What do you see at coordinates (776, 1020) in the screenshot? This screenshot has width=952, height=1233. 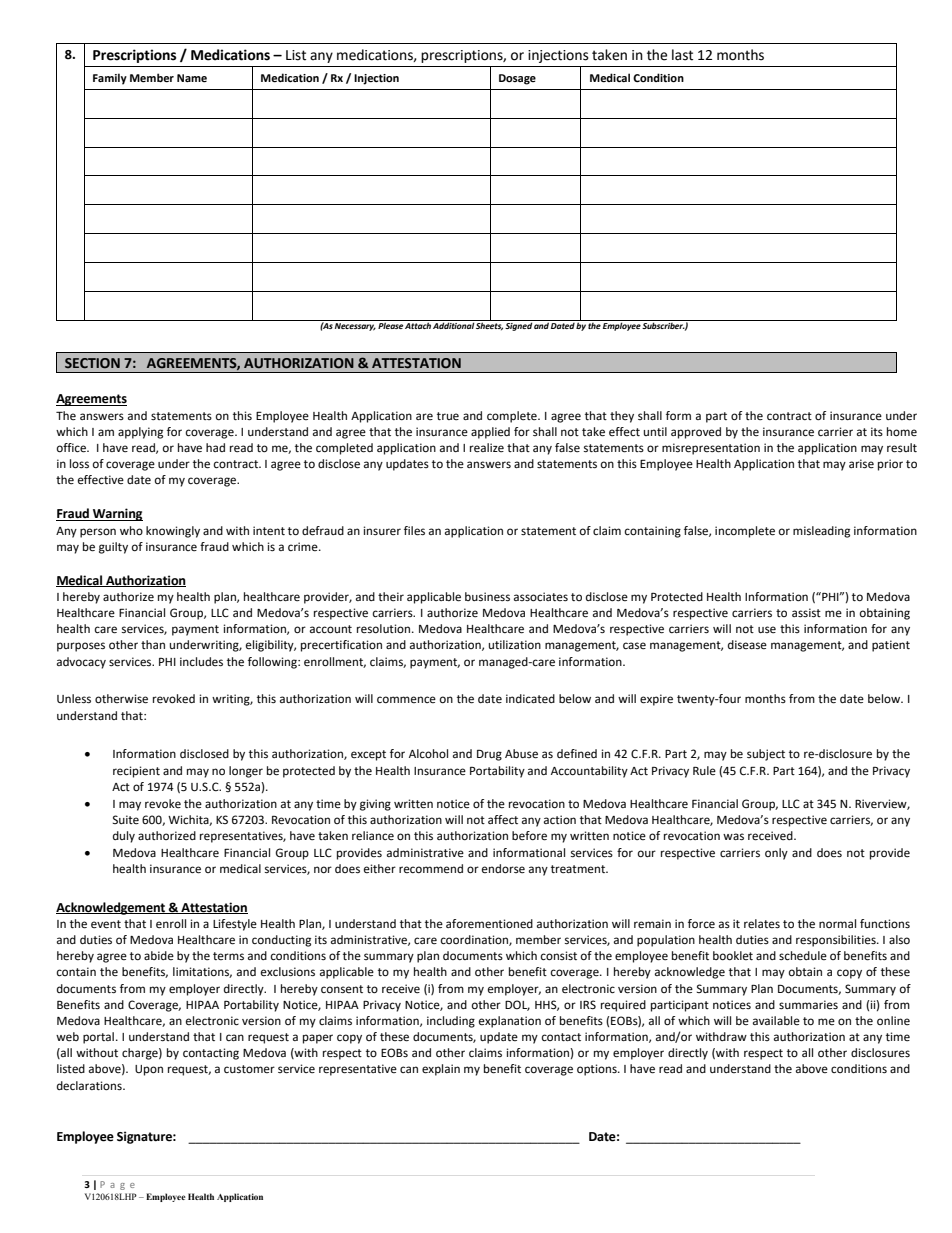 I see `available` at bounding box center [776, 1020].
